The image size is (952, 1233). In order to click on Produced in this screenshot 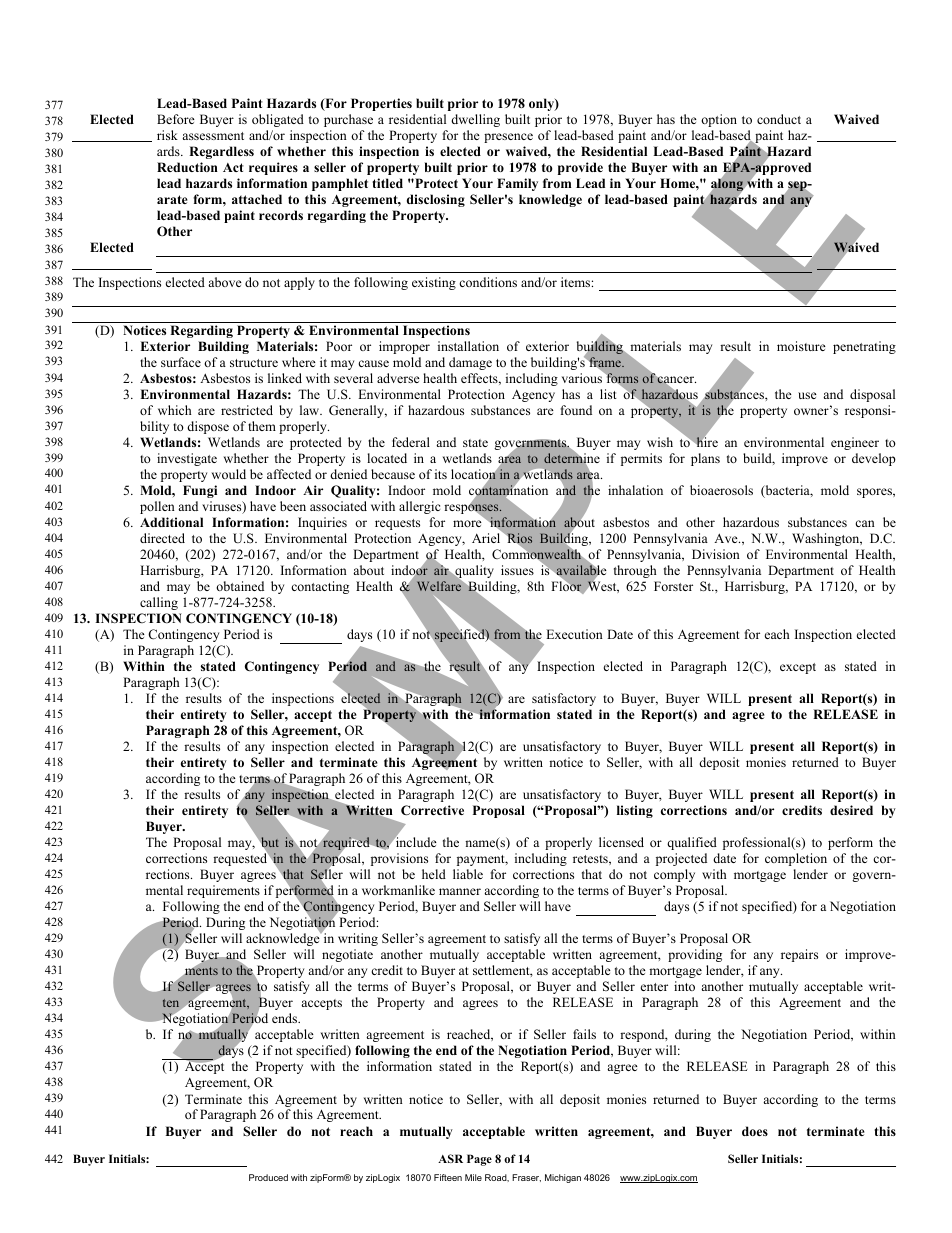, I will do `click(268, 1177)`.
